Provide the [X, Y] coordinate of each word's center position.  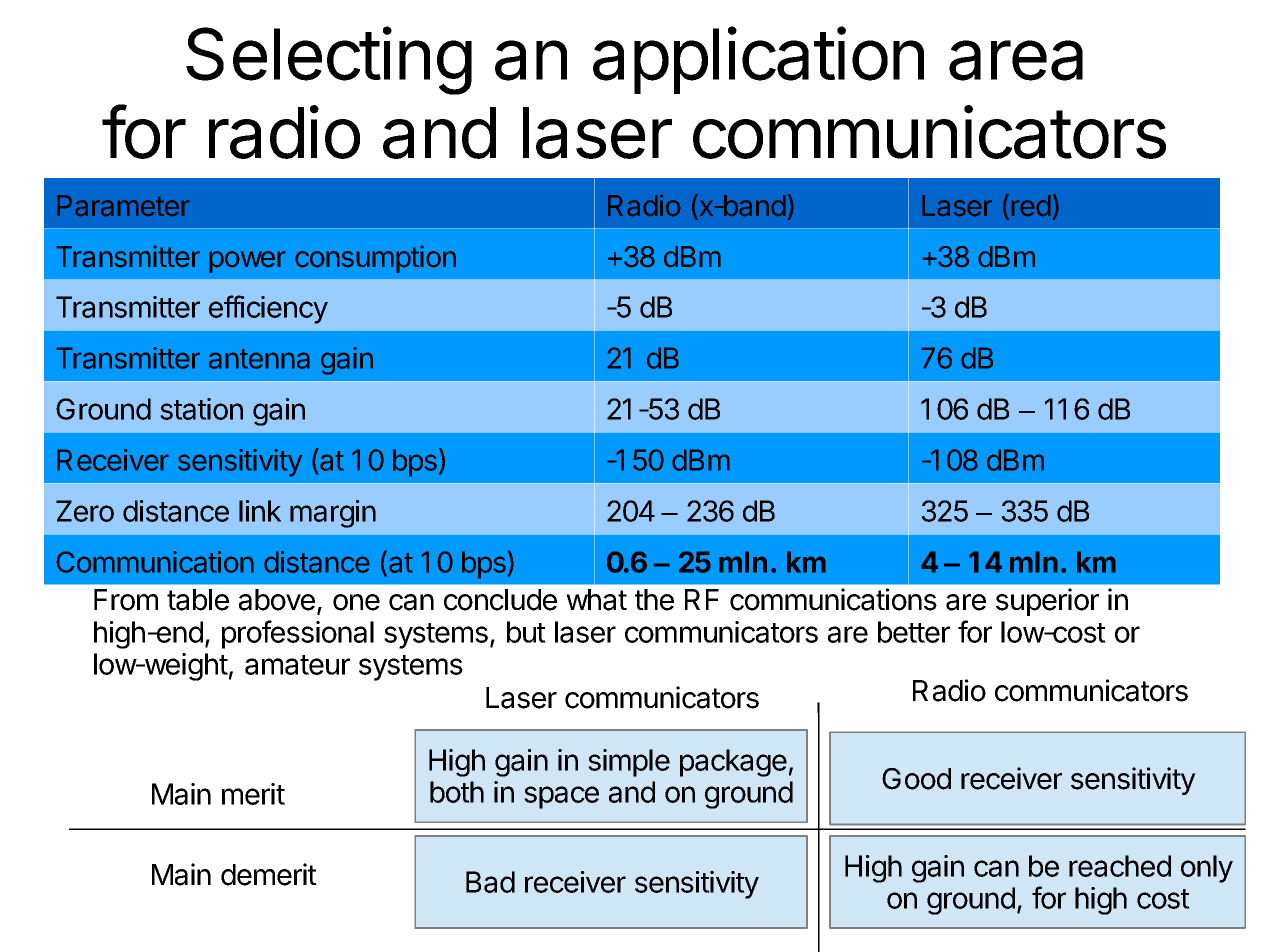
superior [1047, 602]
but [526, 632]
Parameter [123, 206]
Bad [490, 882]
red [1031, 206]
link [260, 511]
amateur [297, 665]
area [1016, 60]
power [247, 262]
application [758, 60]
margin [333, 514]
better [914, 632]
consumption [375, 259]
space [561, 797]
